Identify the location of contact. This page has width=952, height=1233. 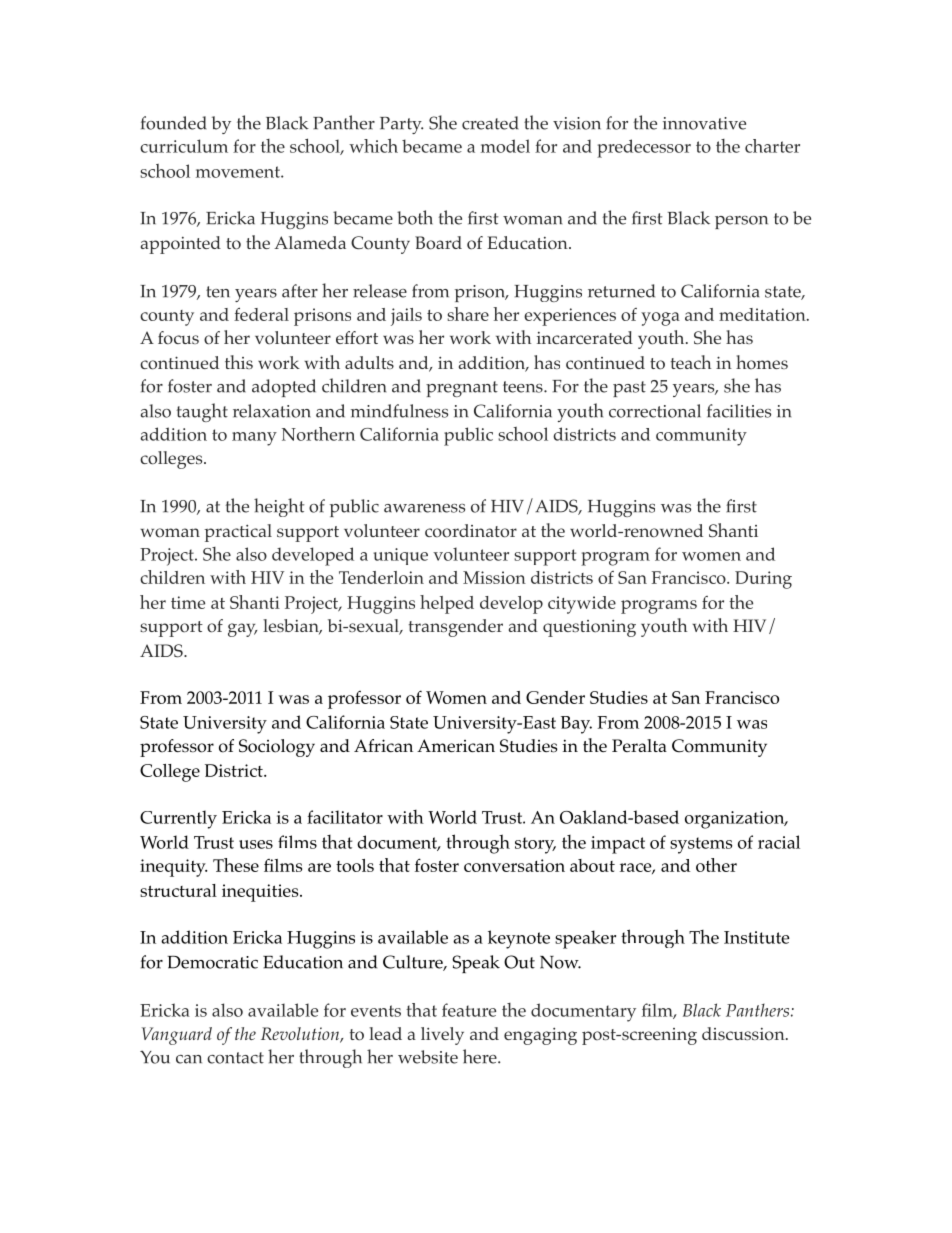
(235, 1058).
